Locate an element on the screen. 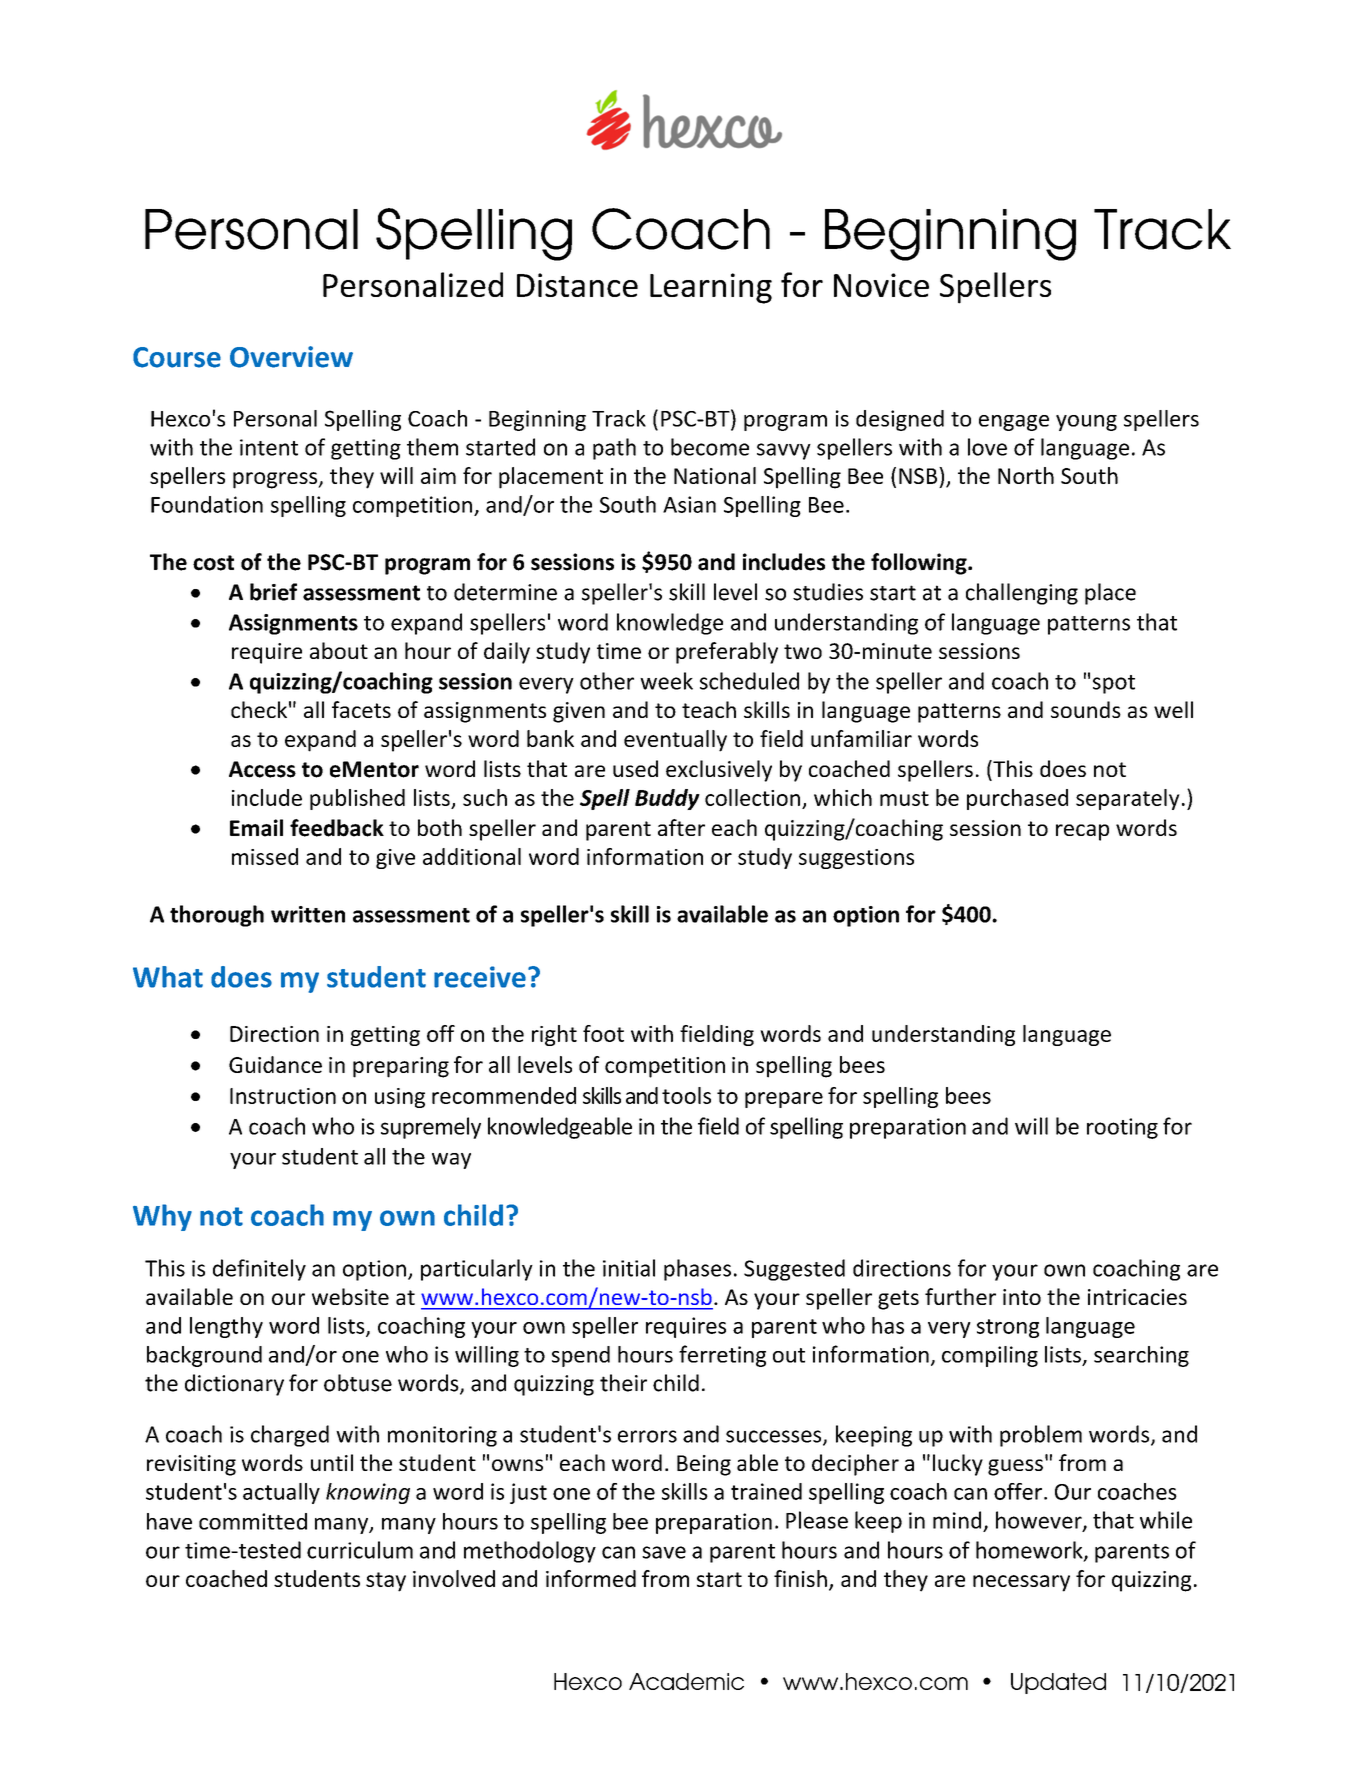 The width and height of the screenshot is (1371, 1774). after is located at coordinates (681, 827).
